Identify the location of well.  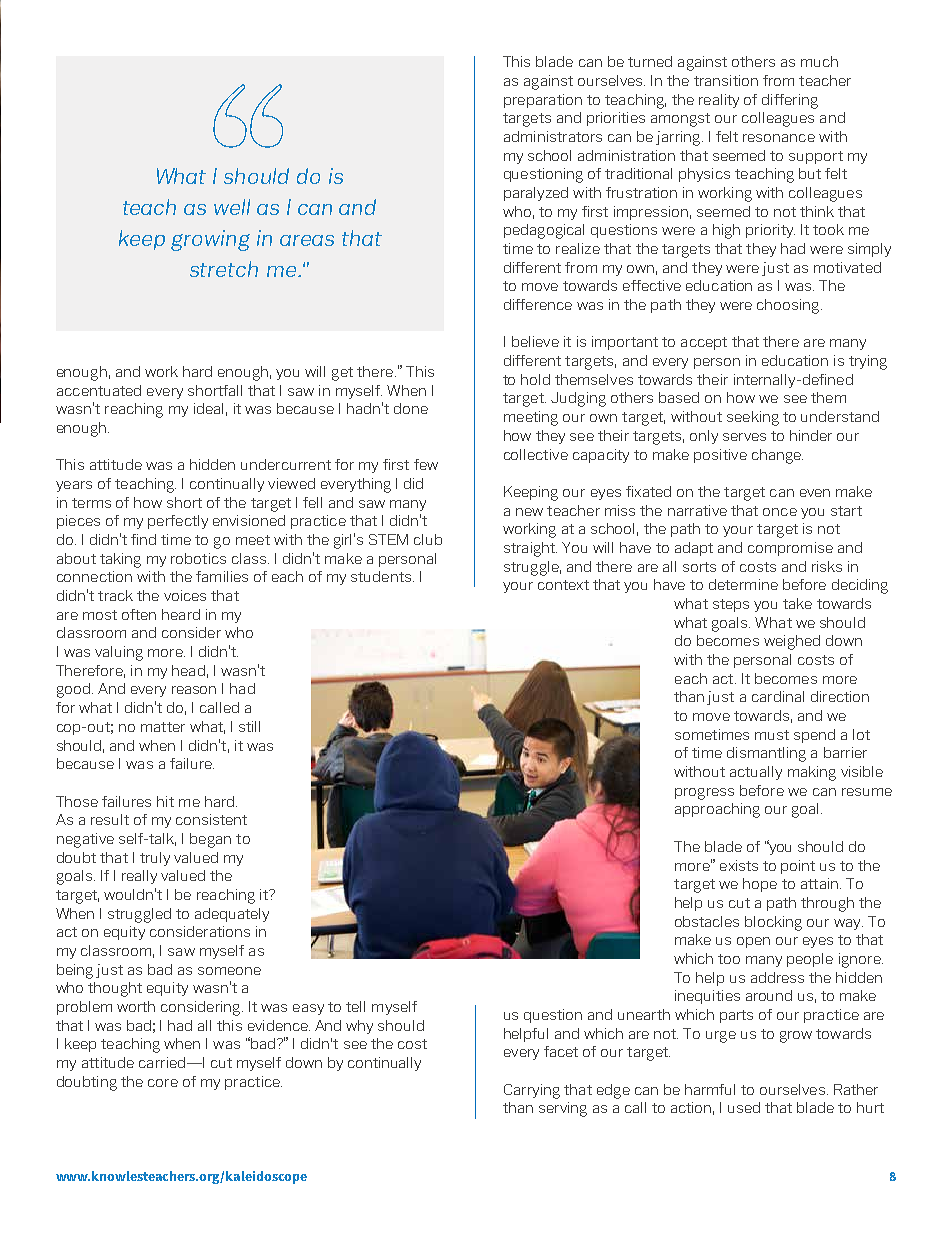
(232, 207).
